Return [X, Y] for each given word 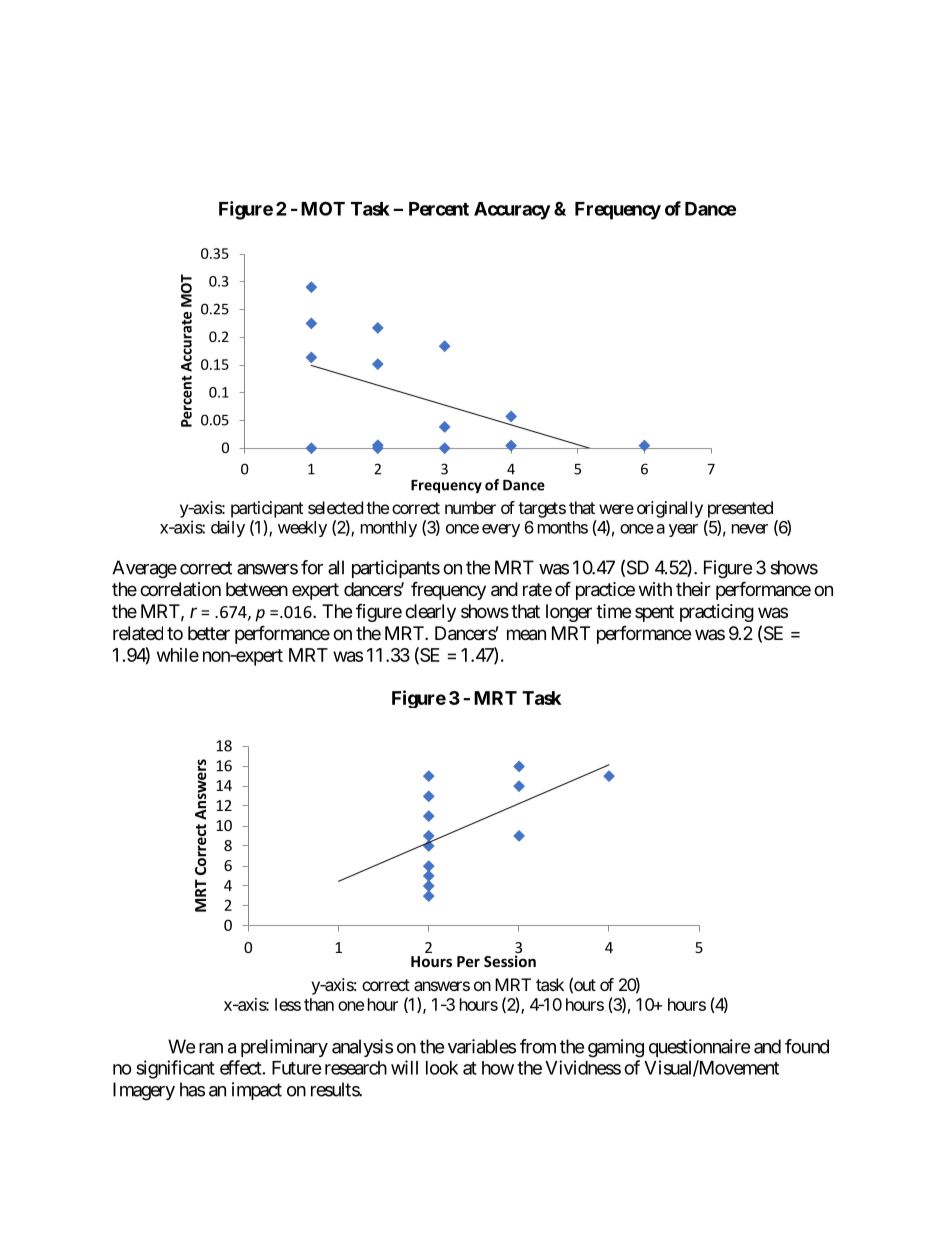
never [750, 529]
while [178, 655]
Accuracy [512, 211]
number [470, 507]
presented [740, 509]
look [442, 1068]
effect [241, 1067]
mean [526, 635]
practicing [717, 613]
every [501, 530]
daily [228, 528]
